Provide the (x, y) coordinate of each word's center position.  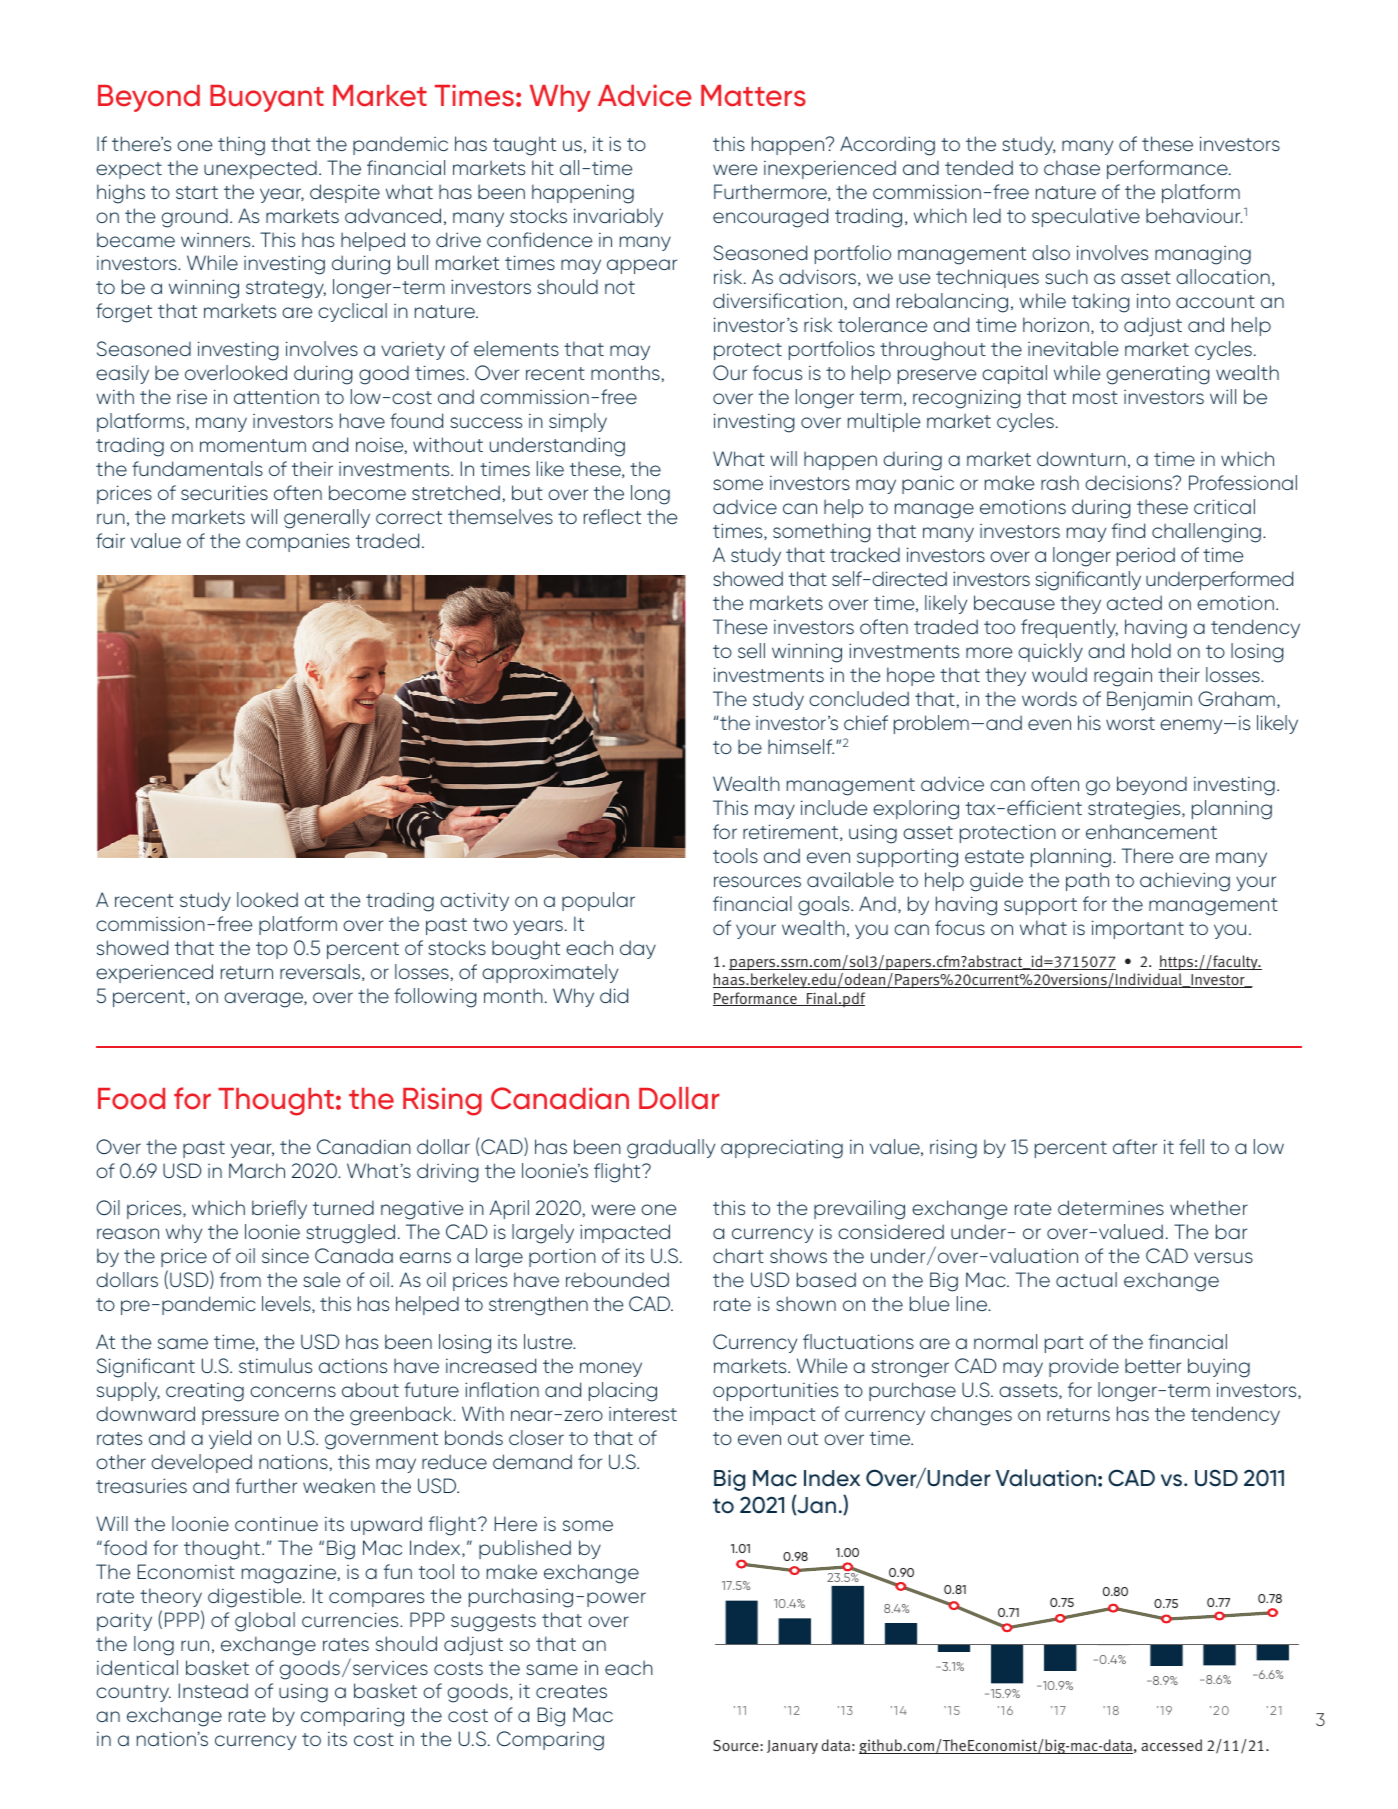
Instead (213, 1690)
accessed (1171, 1745)
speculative (1086, 217)
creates (571, 1691)
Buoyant (267, 98)
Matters (753, 96)
